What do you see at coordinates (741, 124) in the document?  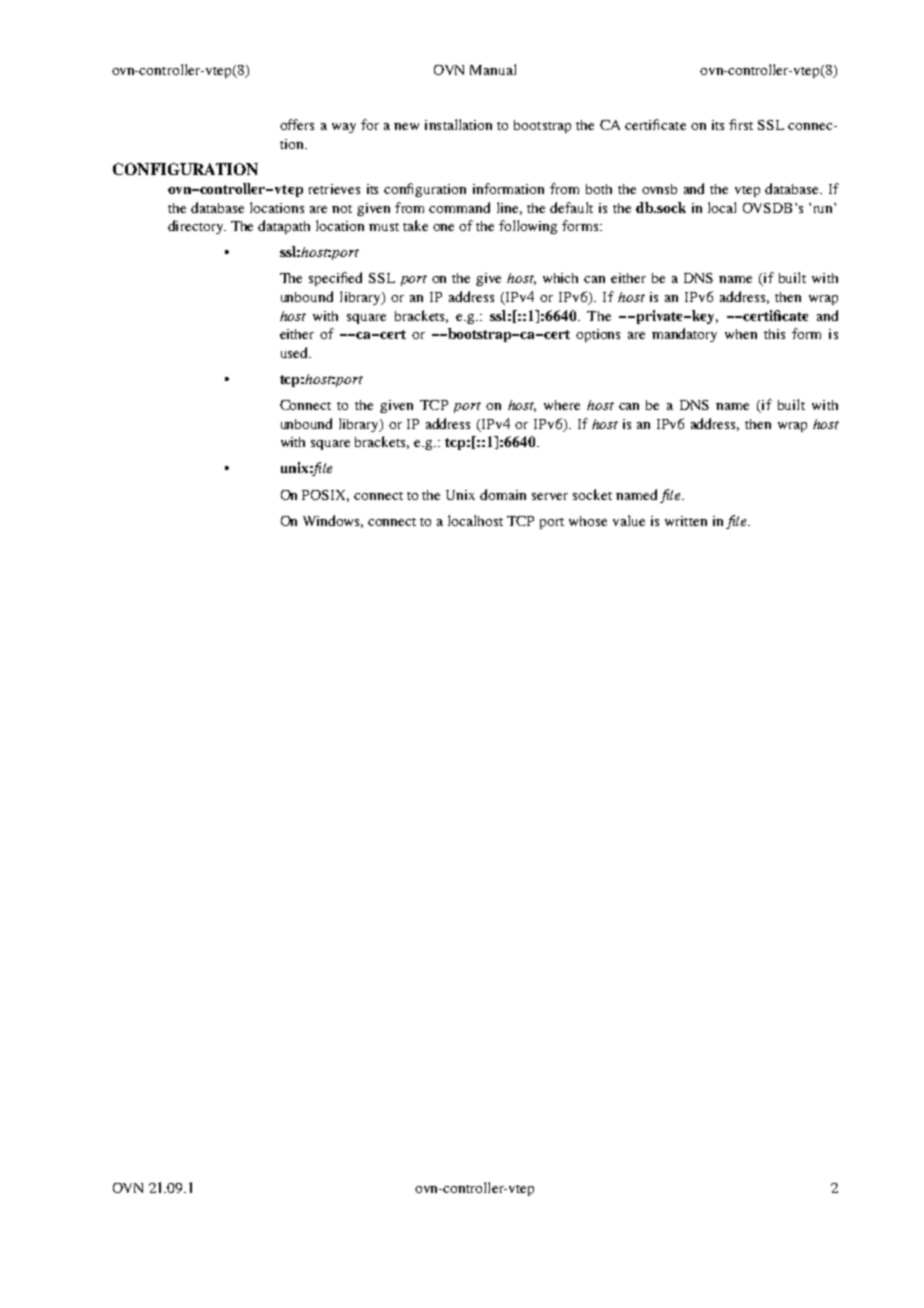 I see `first` at bounding box center [741, 124].
